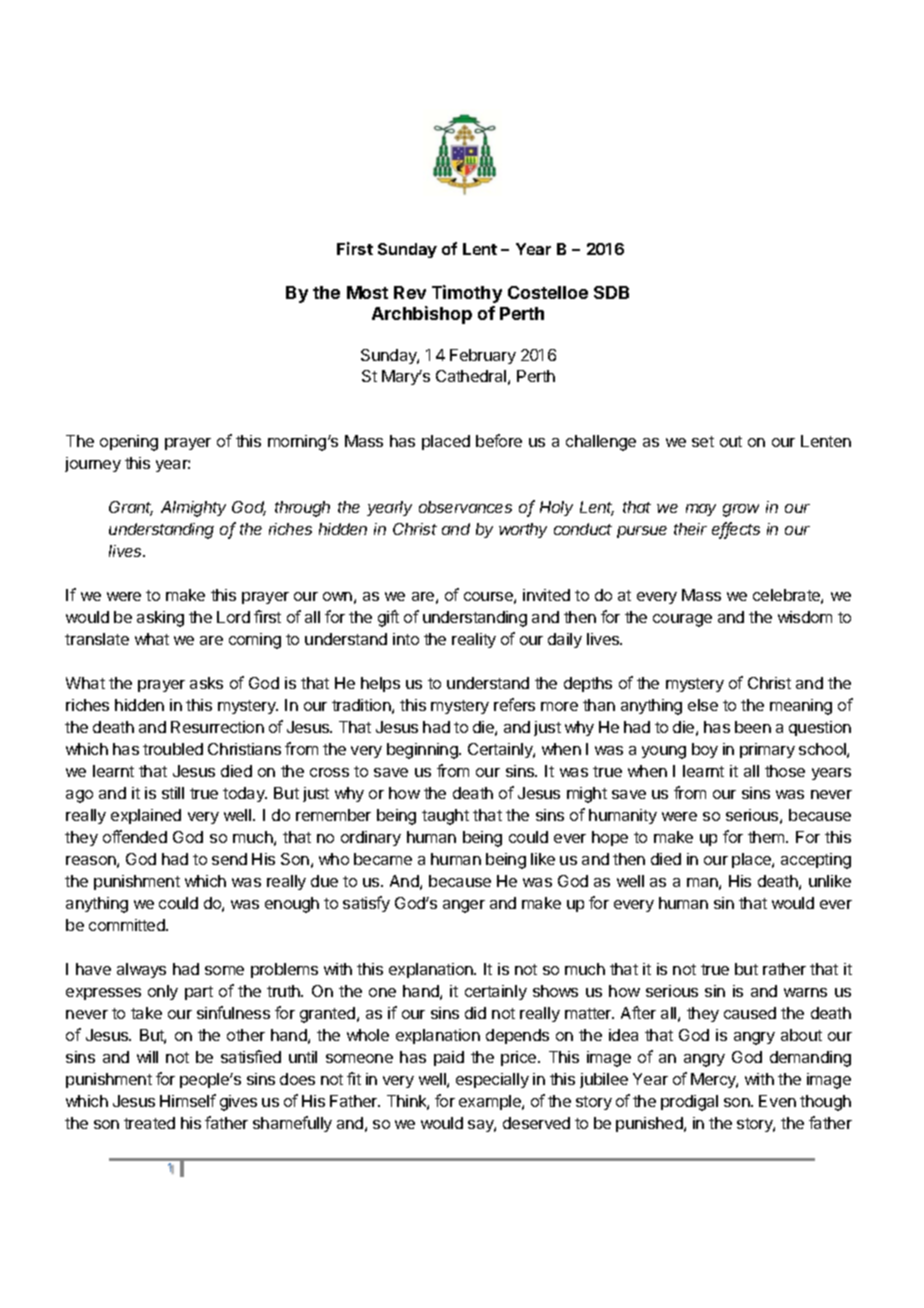  What do you see at coordinates (422, 315) in the screenshot?
I see `Archbishop` at bounding box center [422, 315].
